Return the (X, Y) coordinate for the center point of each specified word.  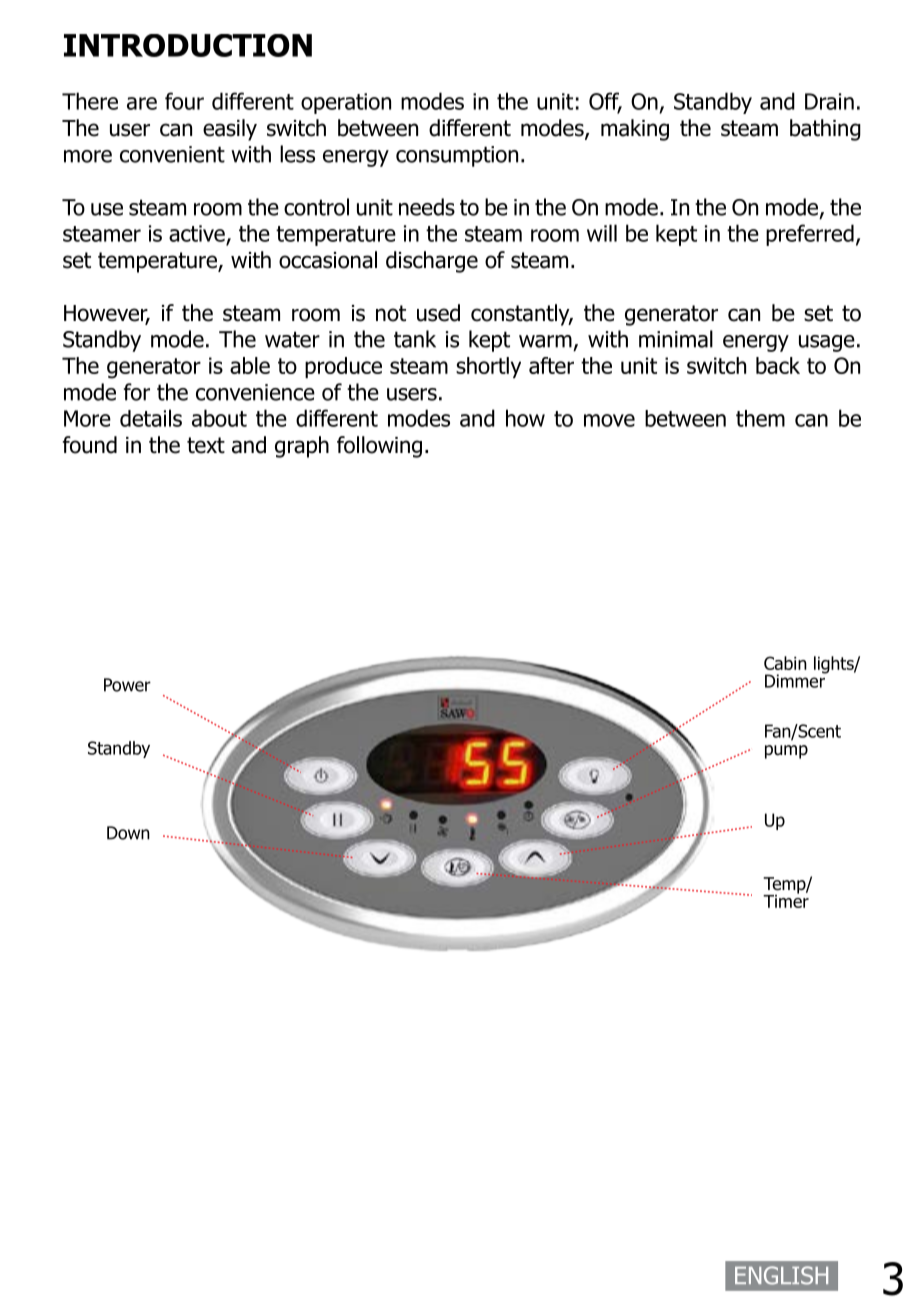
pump (786, 752)
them (760, 418)
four (184, 101)
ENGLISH (781, 1275)
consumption (457, 156)
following (379, 447)
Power (127, 685)
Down (128, 833)
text (206, 445)
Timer (786, 900)
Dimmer (796, 680)
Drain (829, 101)
